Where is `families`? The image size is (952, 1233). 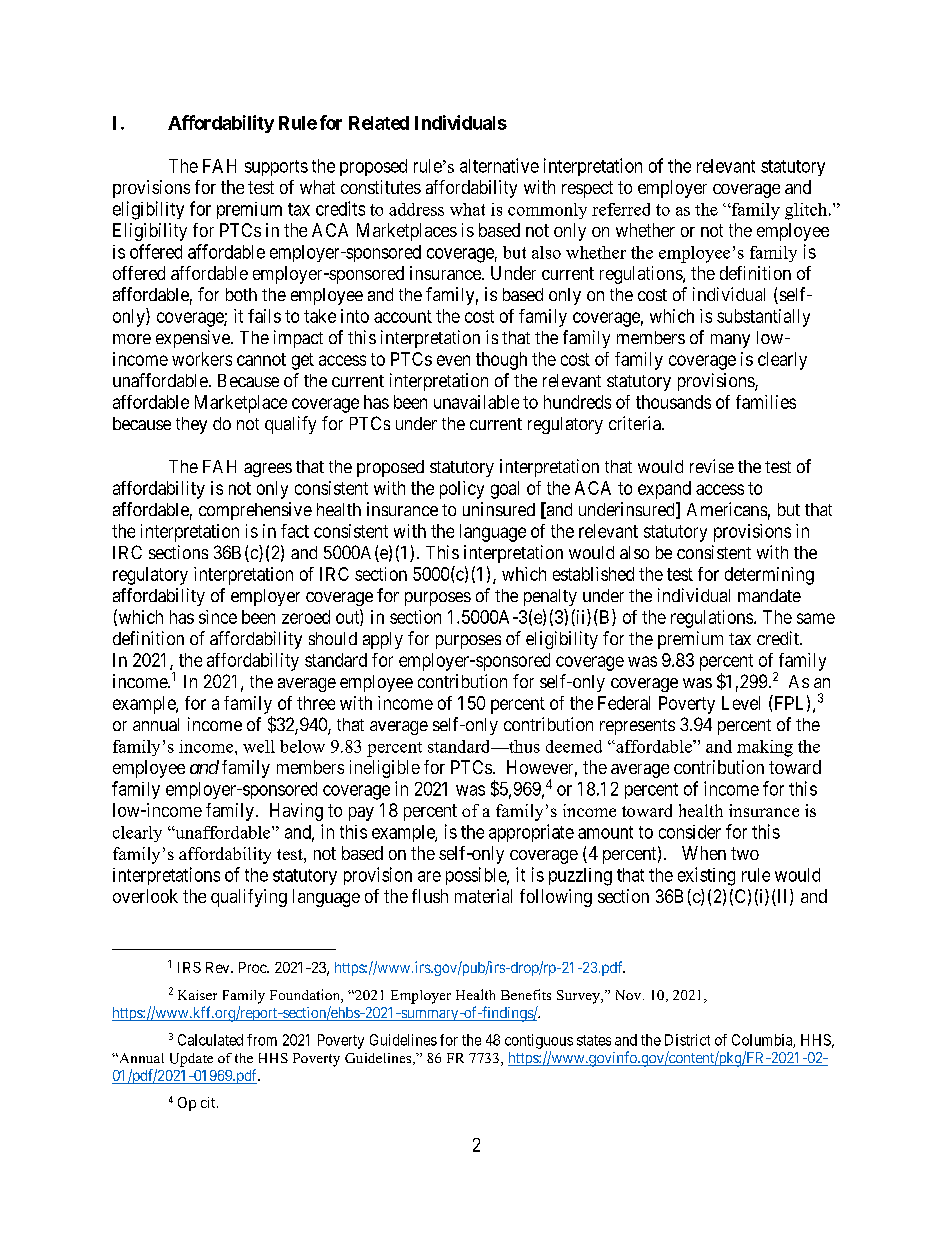
families is located at coordinates (766, 402).
